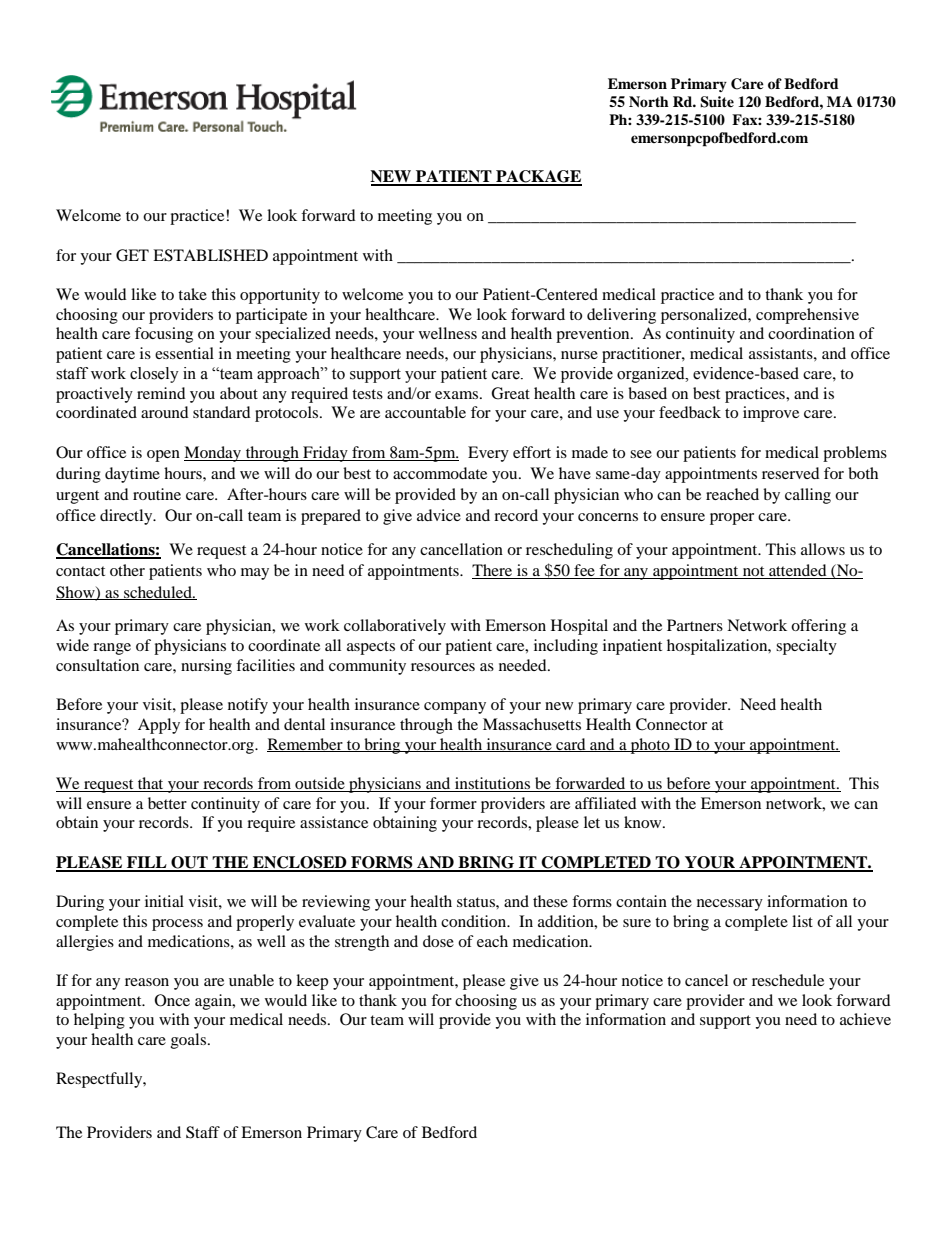  Describe the element at coordinates (798, 571) in the document. I see `attended` at that location.
